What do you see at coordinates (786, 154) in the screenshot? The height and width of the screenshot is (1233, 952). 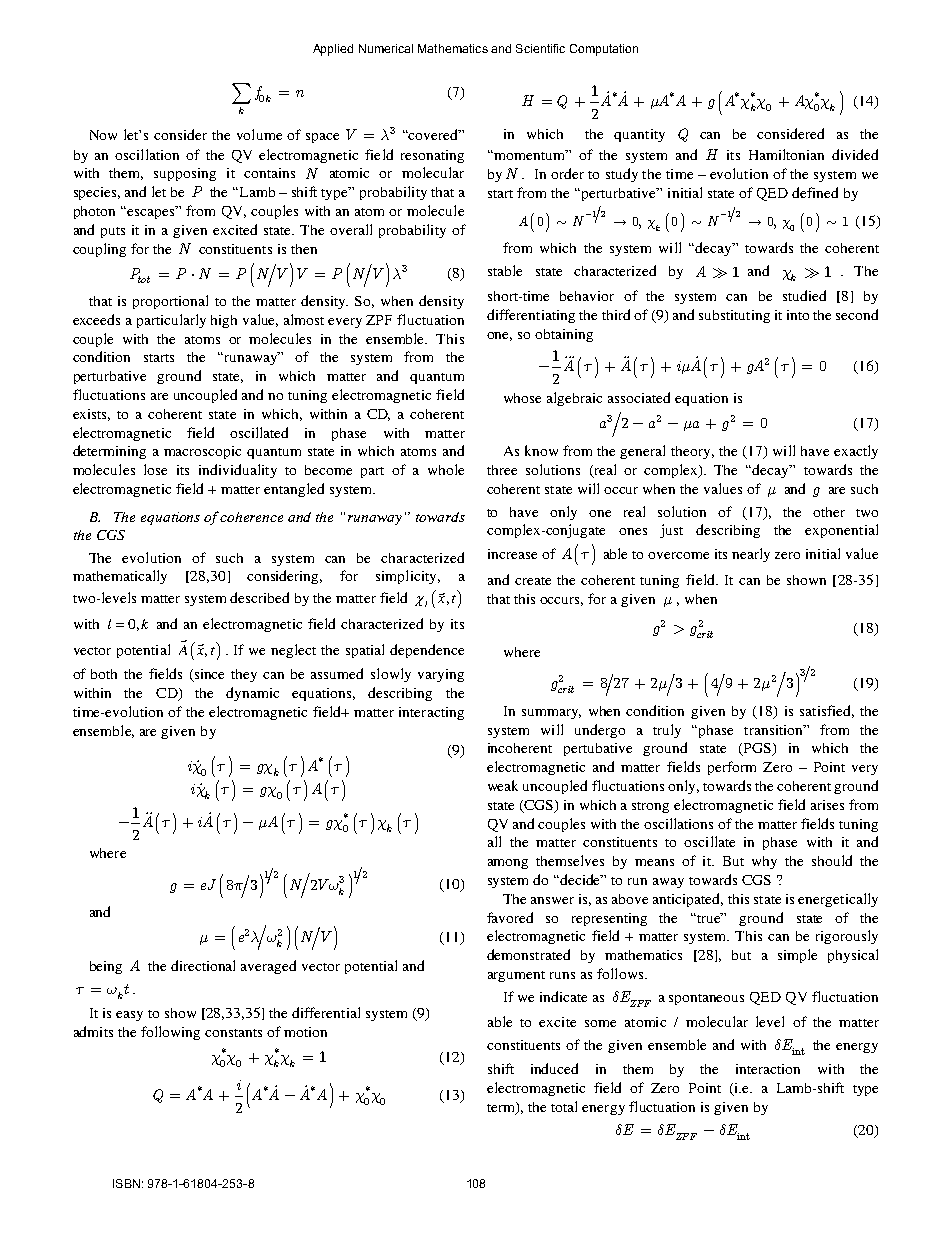 I see `Hamiltonian` at bounding box center [786, 154].
